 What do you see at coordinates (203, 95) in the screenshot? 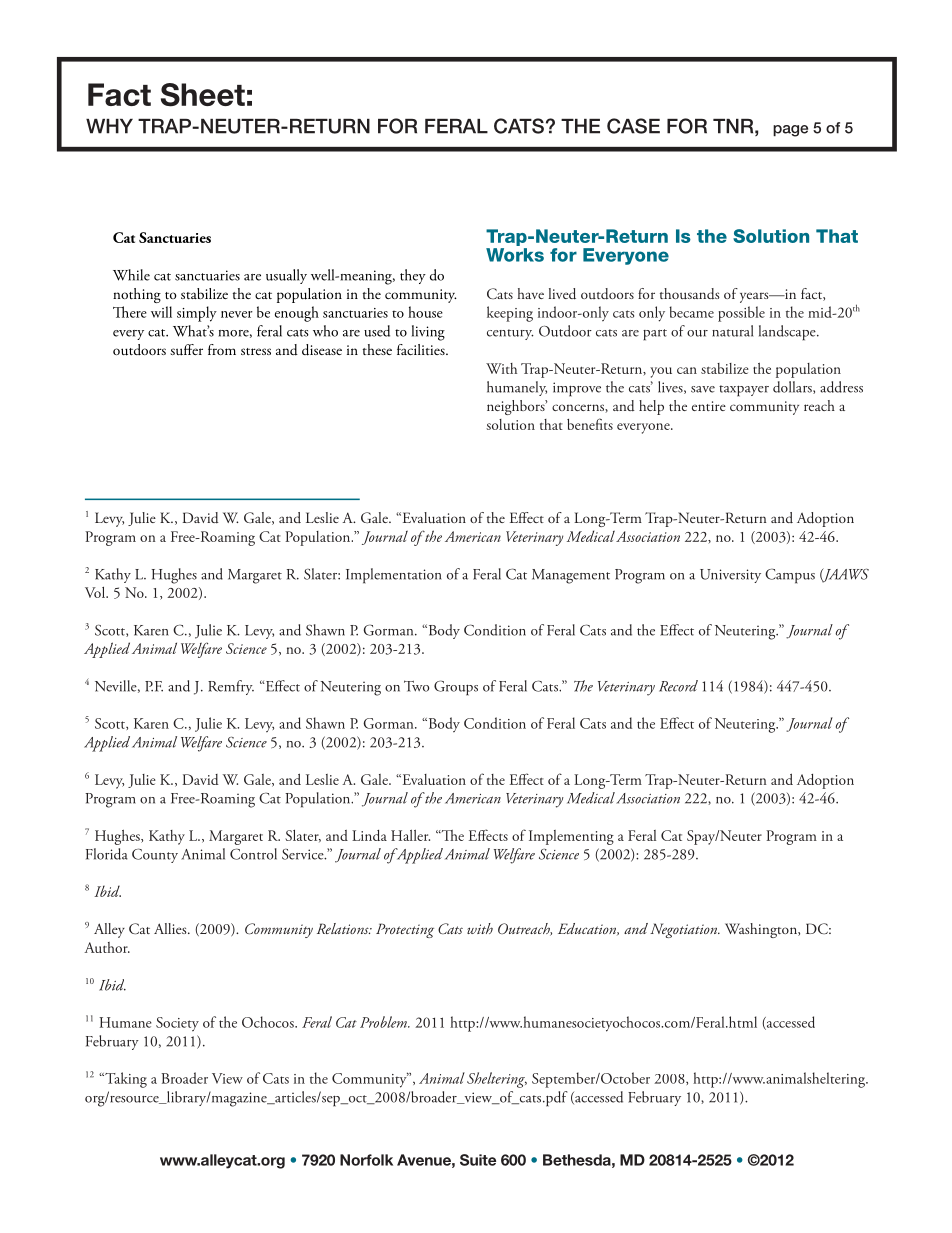
I see `Sheet` at bounding box center [203, 95].
